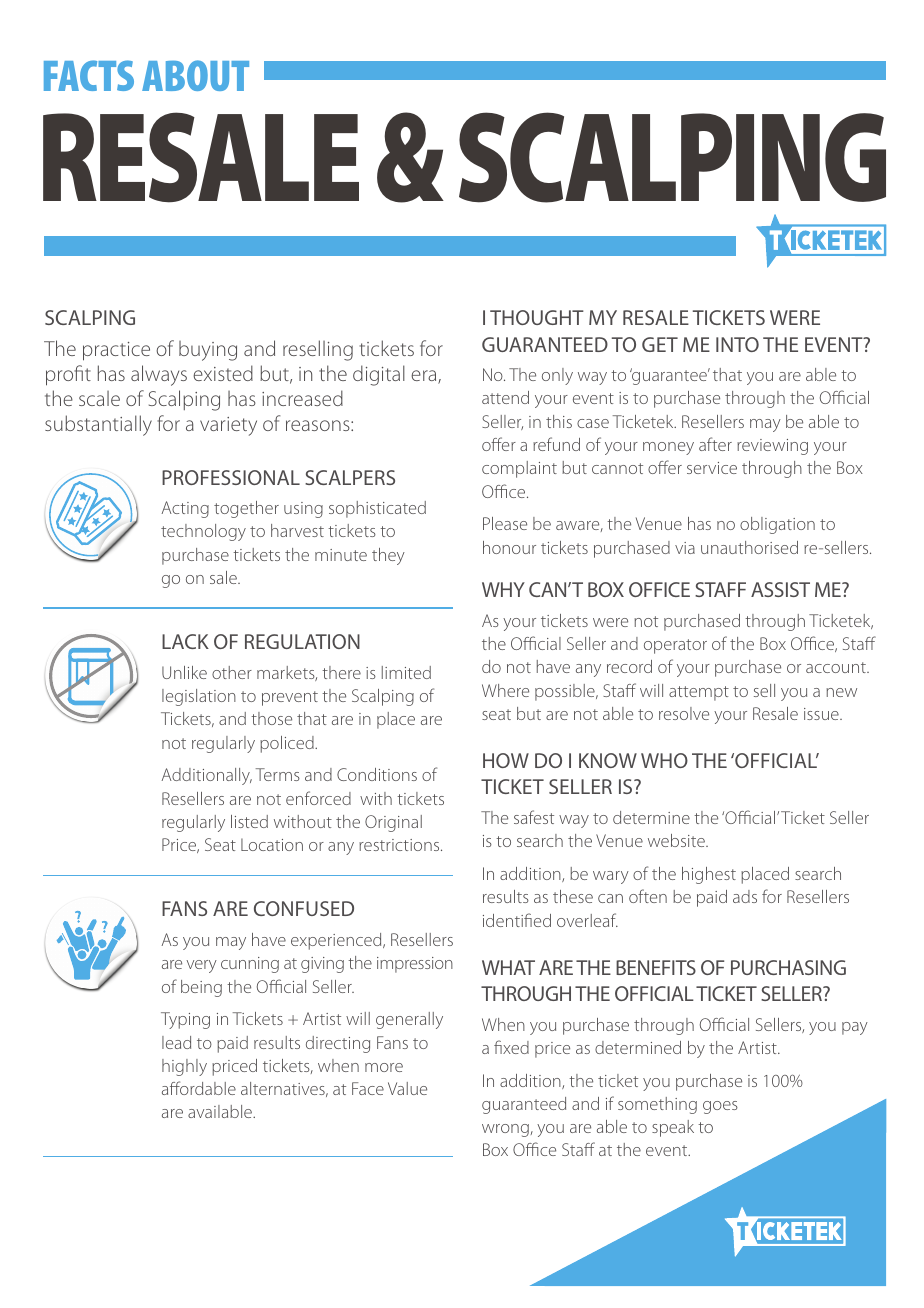 This screenshot has height=1308, width=924. What do you see at coordinates (709, 875) in the screenshot?
I see `highest` at bounding box center [709, 875].
